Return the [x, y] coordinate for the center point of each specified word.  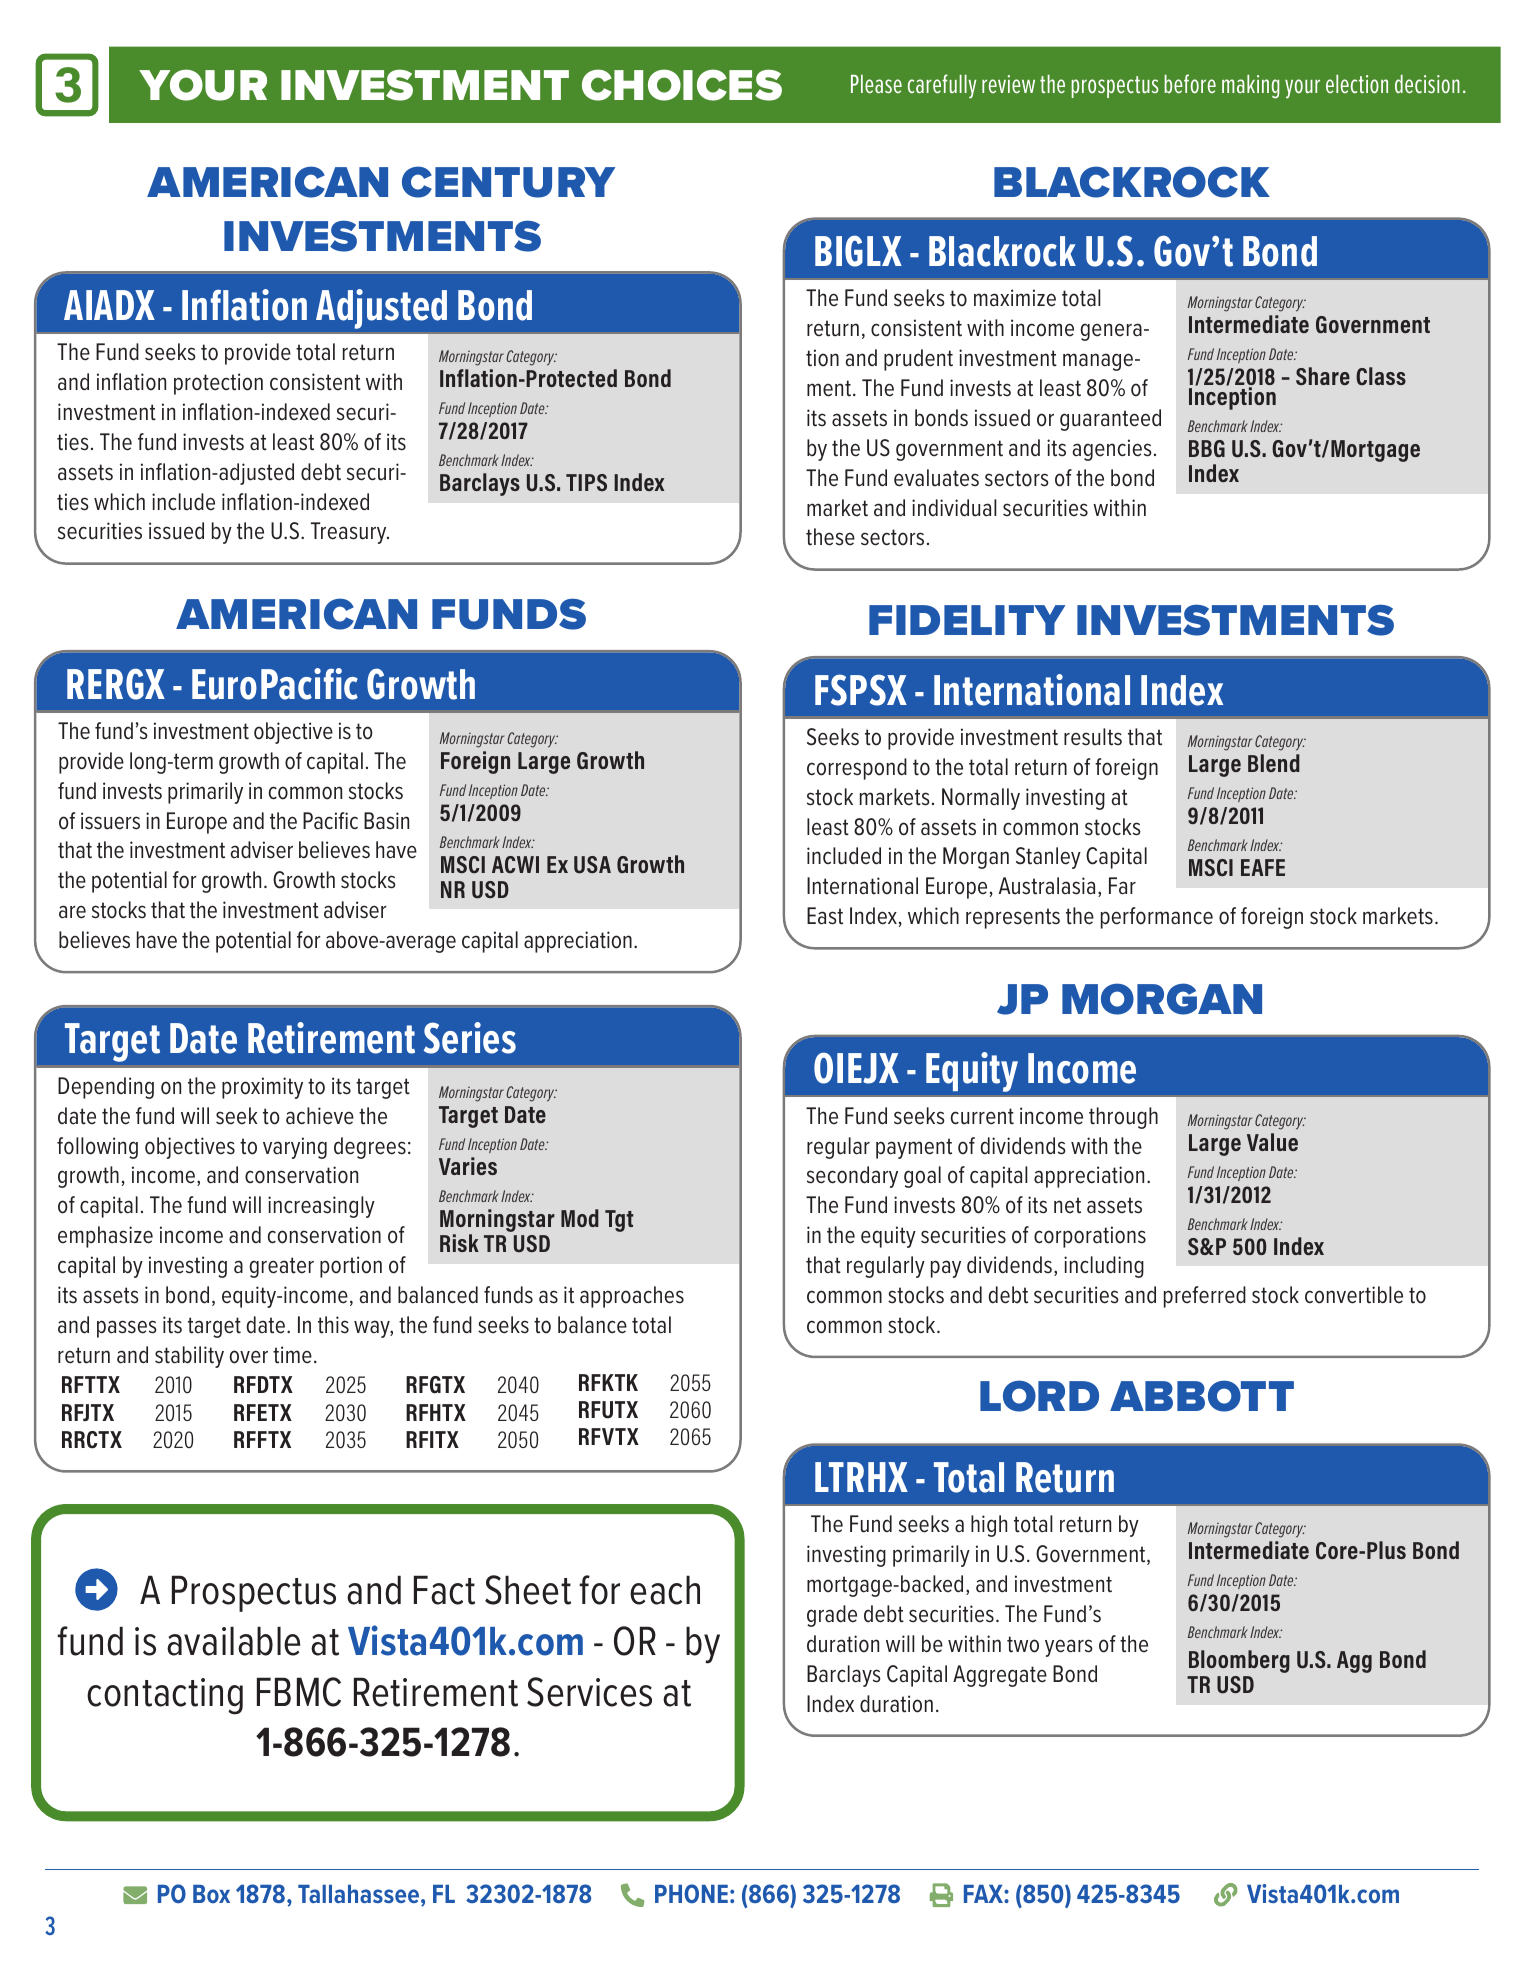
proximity [262, 1088]
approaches [632, 1297]
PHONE [691, 1893]
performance [1157, 918]
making [1250, 87]
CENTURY [508, 182]
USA [592, 865]
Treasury [350, 533]
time [292, 1355]
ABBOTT [1202, 1396]
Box [211, 1894]
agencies [1112, 450]
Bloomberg [1239, 1661]
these [830, 537]
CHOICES [682, 85]
